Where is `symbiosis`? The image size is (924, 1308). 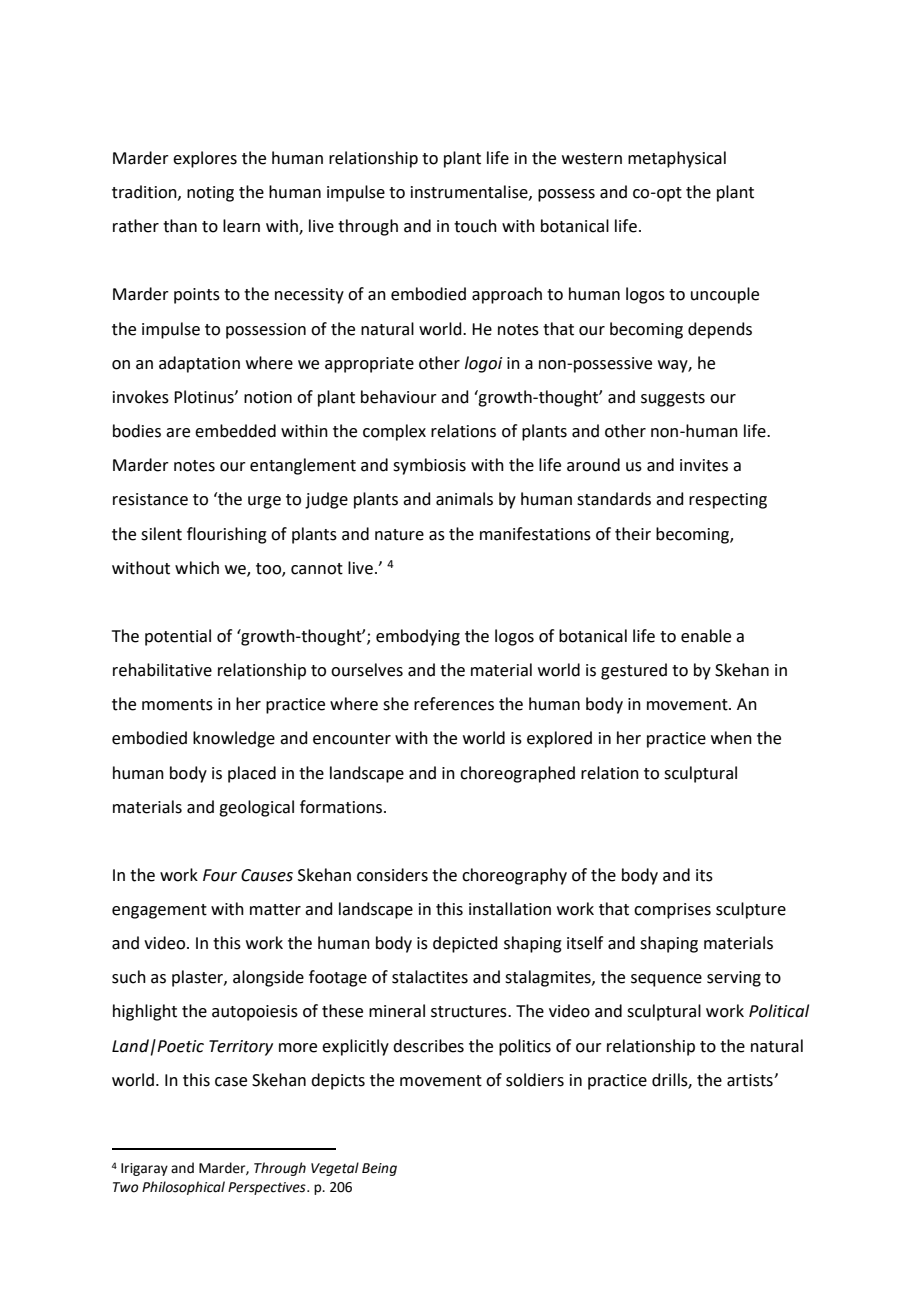
symbiosis is located at coordinates (429, 466).
